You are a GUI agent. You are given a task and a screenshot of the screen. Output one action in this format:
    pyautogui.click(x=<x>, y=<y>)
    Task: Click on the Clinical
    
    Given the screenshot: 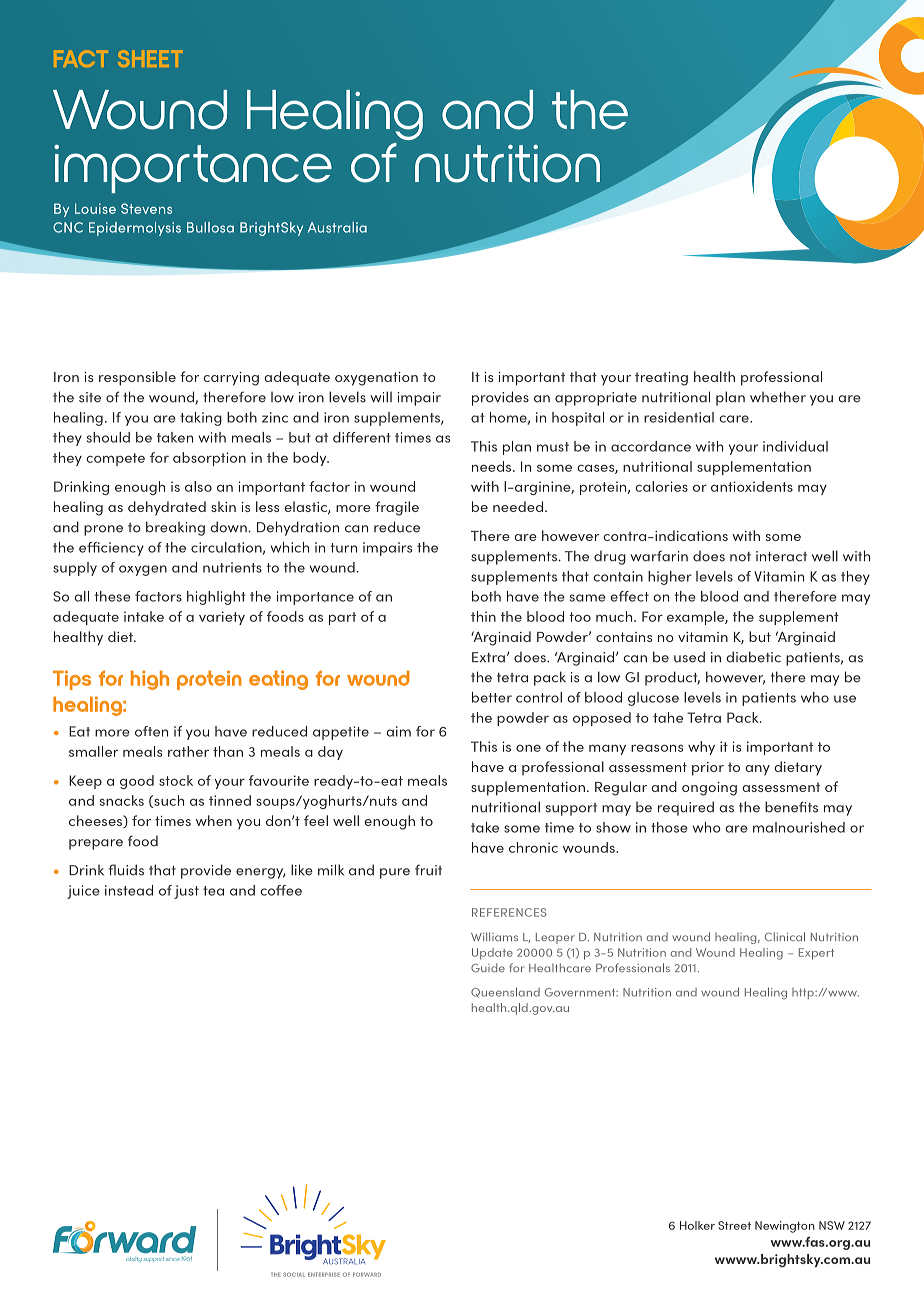 What is the action you would take?
    pyautogui.click(x=785, y=936)
